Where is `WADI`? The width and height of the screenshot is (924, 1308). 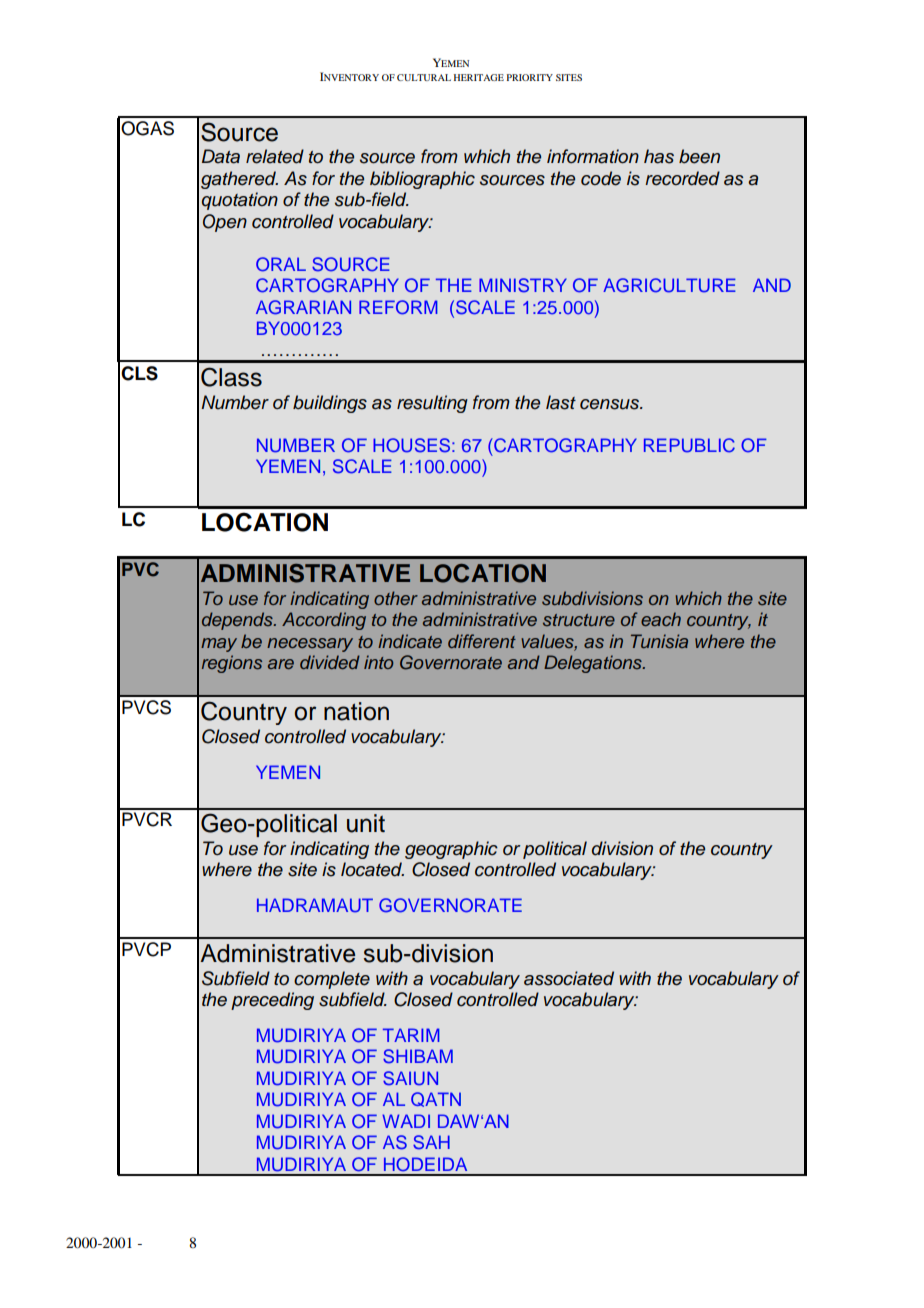
WADI is located at coordinates (406, 1121).
